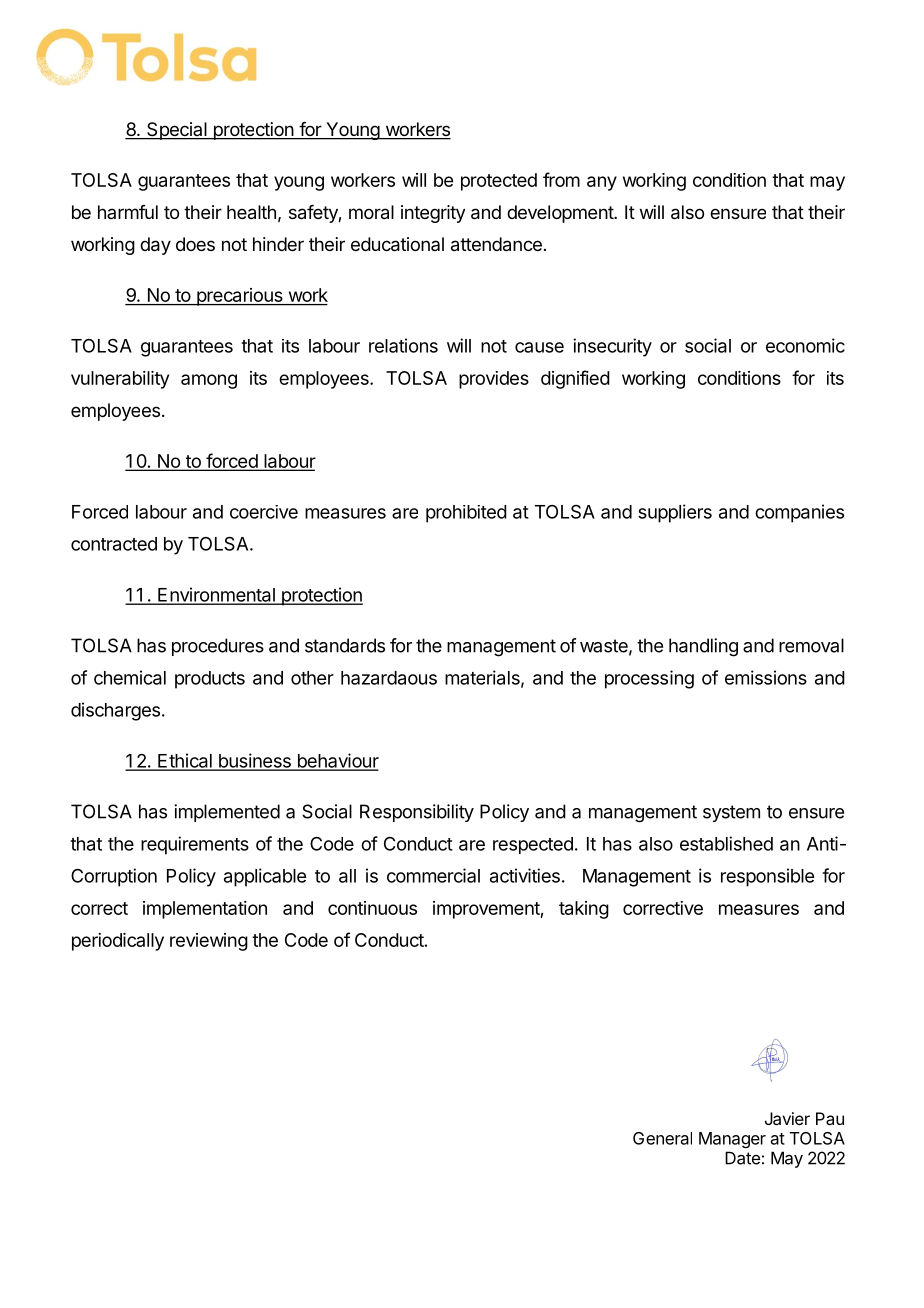  What do you see at coordinates (767, 877) in the screenshot?
I see `responsible` at bounding box center [767, 877].
